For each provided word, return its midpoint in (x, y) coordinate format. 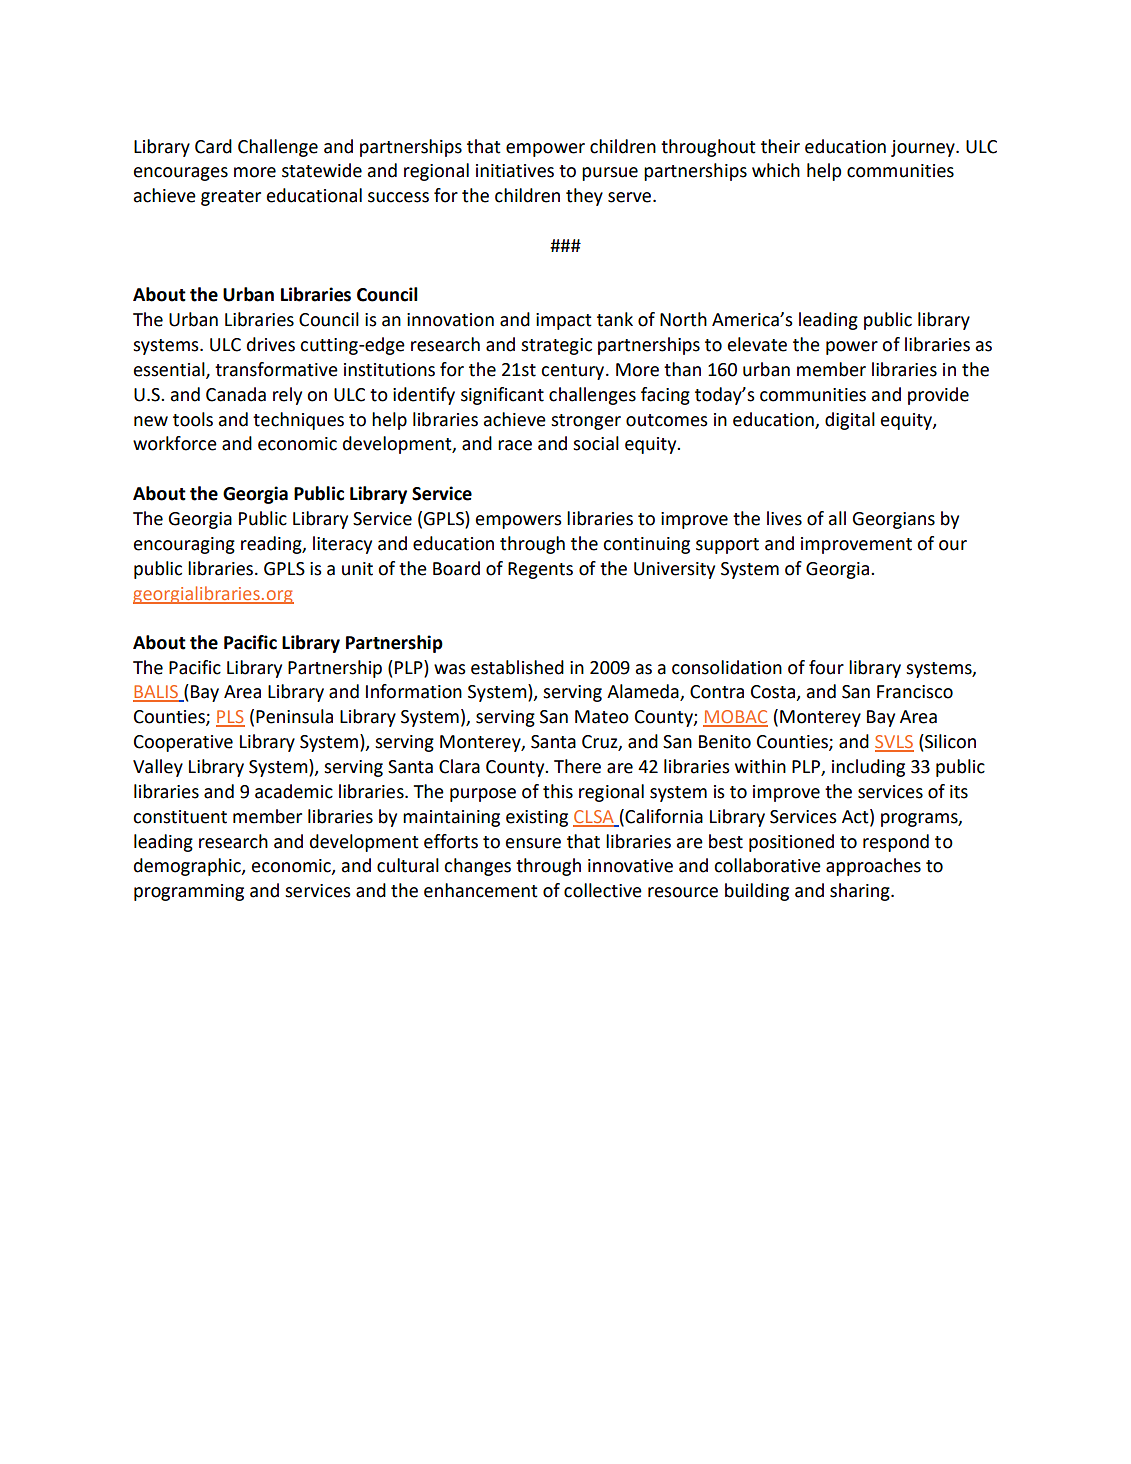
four (826, 667)
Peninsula (294, 716)
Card (213, 146)
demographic (188, 867)
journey (924, 148)
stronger (586, 422)
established (517, 667)
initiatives (515, 171)
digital (850, 421)
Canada (236, 394)
